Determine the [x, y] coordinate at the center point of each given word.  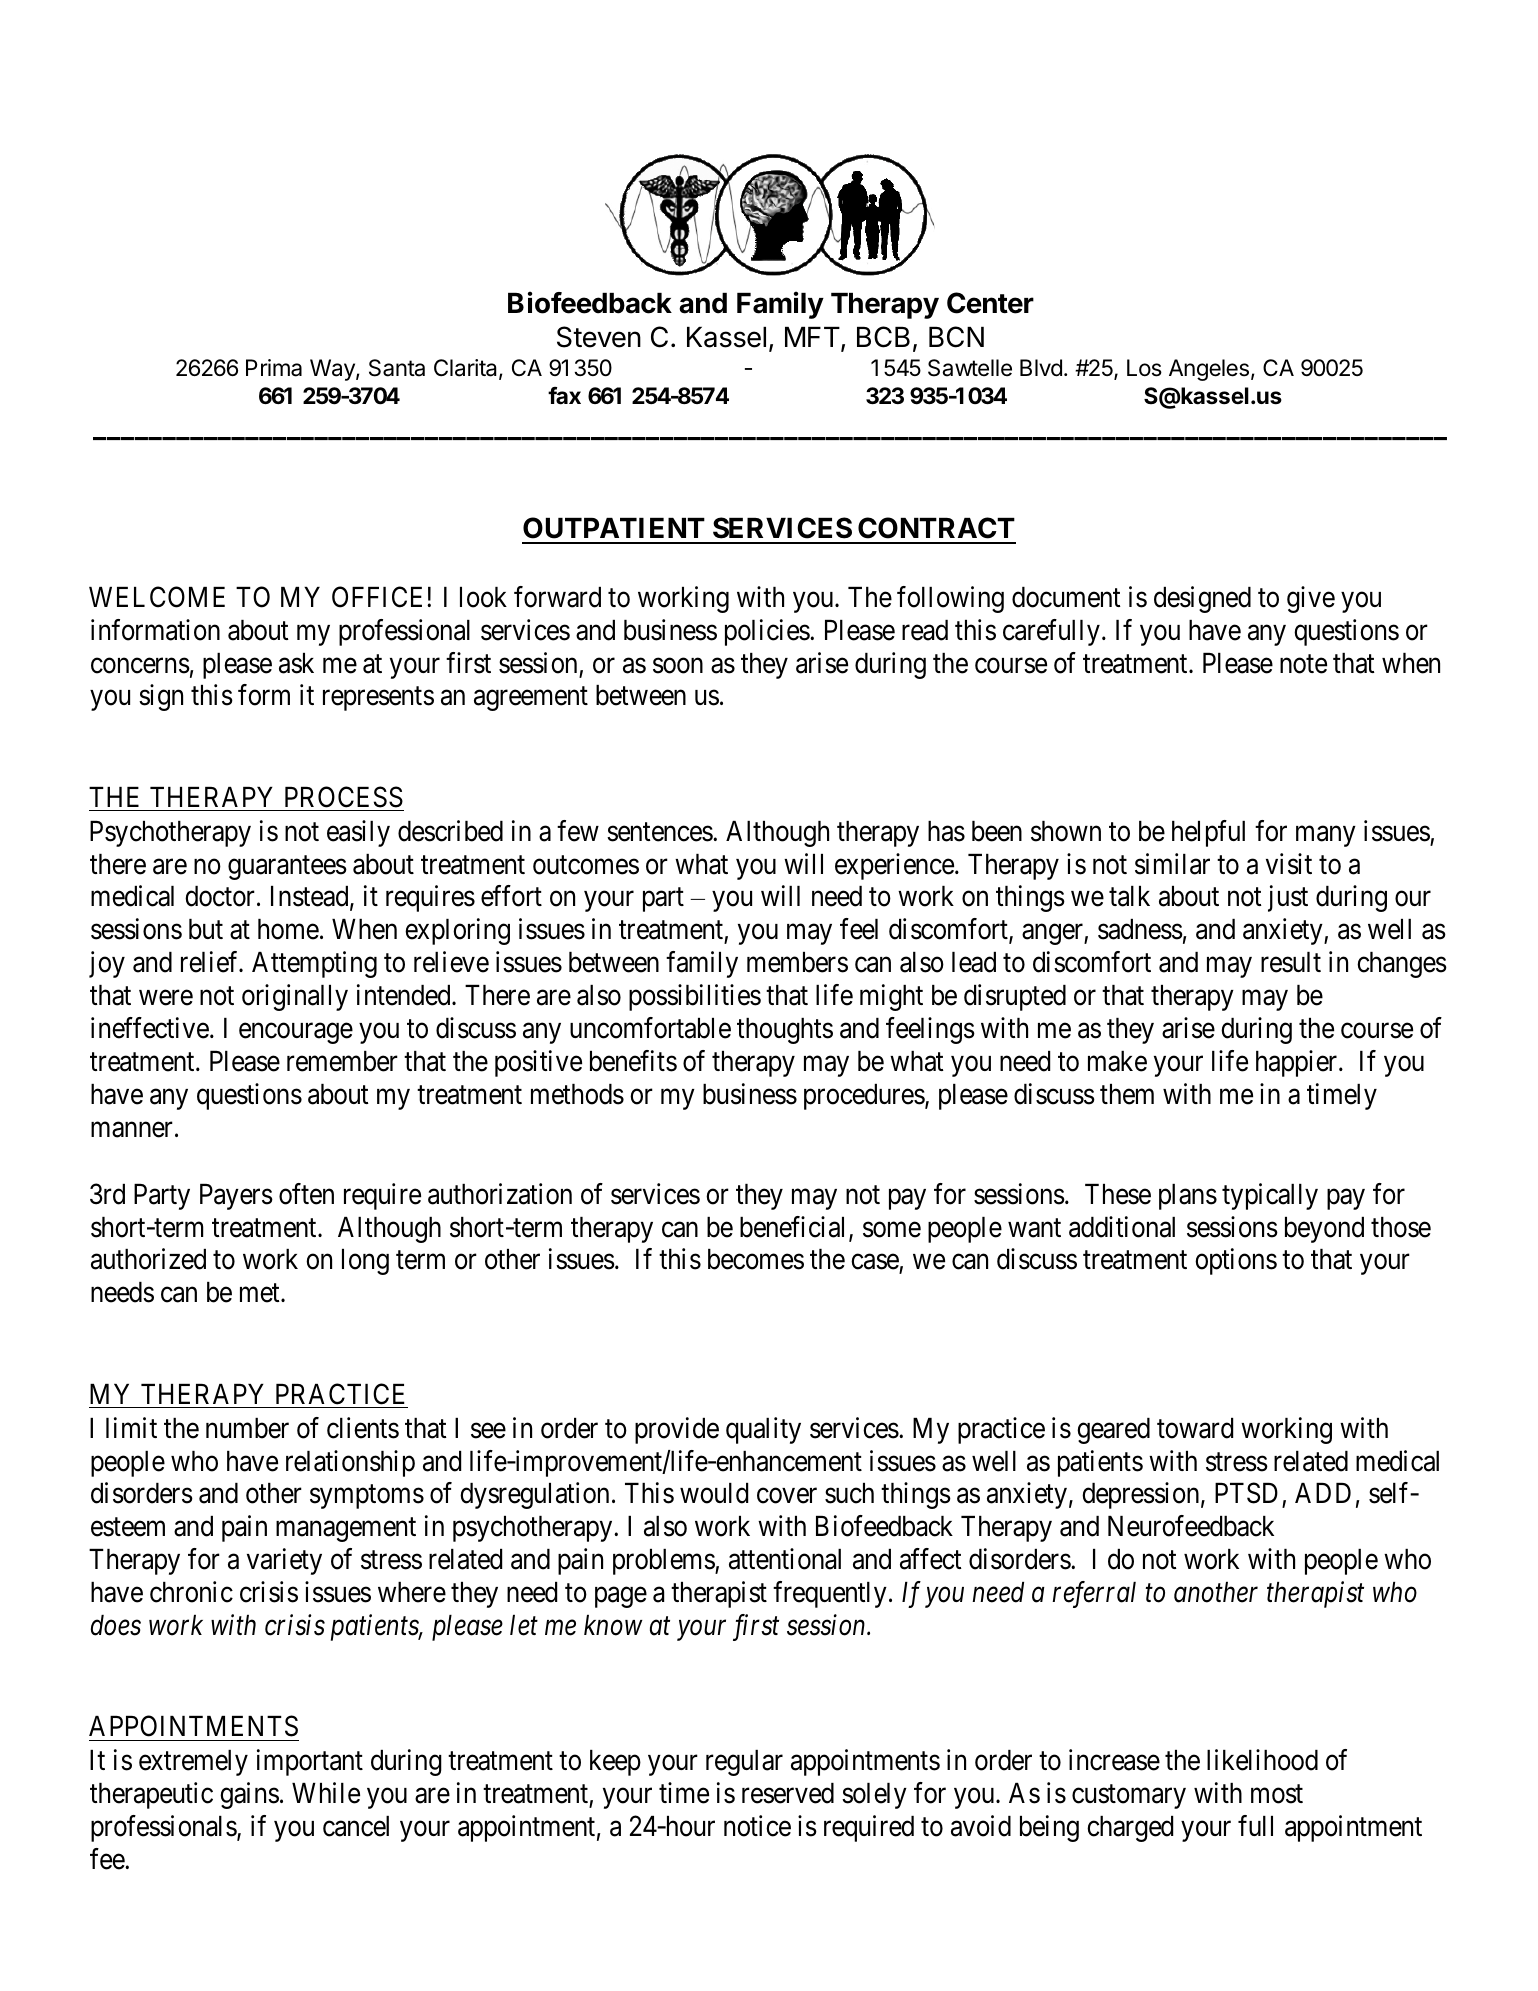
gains [249, 1795]
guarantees [287, 868]
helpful [1208, 833]
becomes [756, 1259]
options [1236, 1261]
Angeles [1209, 370]
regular [744, 1763]
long [365, 1262]
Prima [274, 368]
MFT [813, 338]
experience [894, 866]
